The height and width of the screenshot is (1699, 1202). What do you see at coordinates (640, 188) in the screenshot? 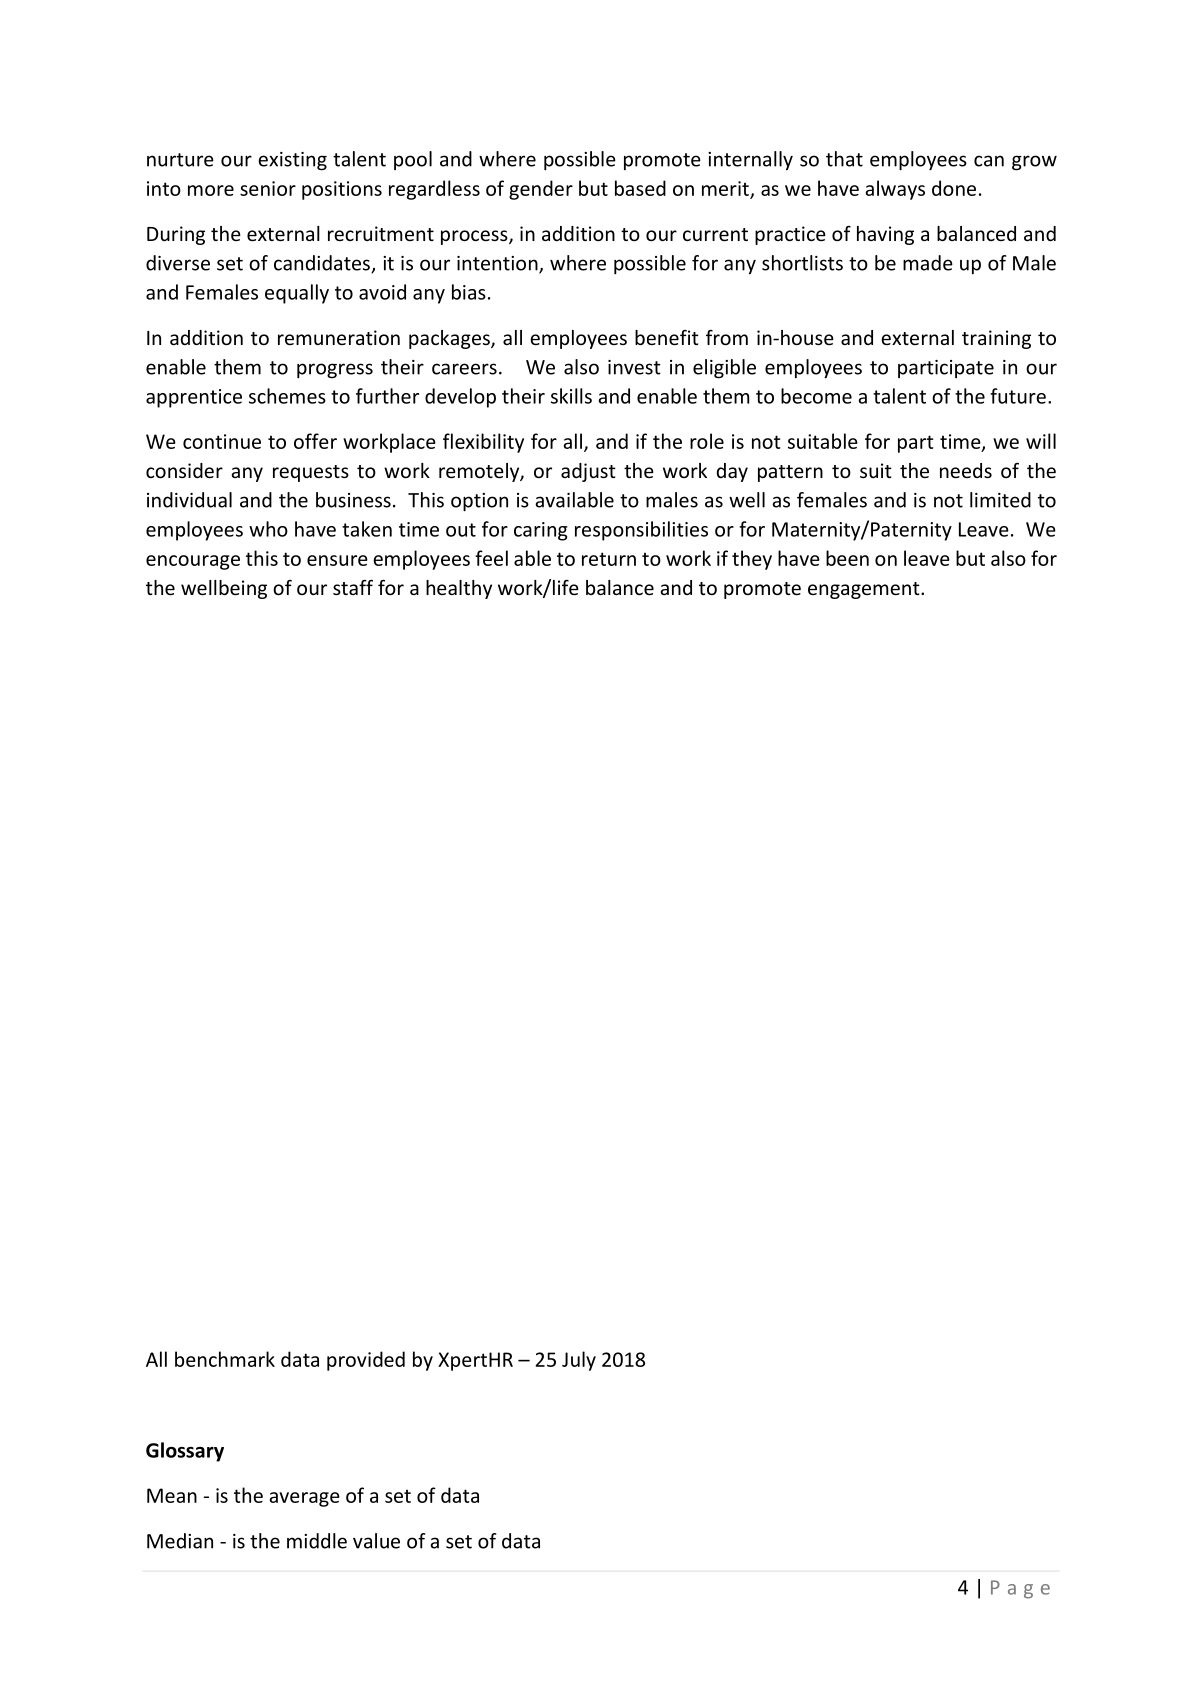
I see `based` at bounding box center [640, 188].
